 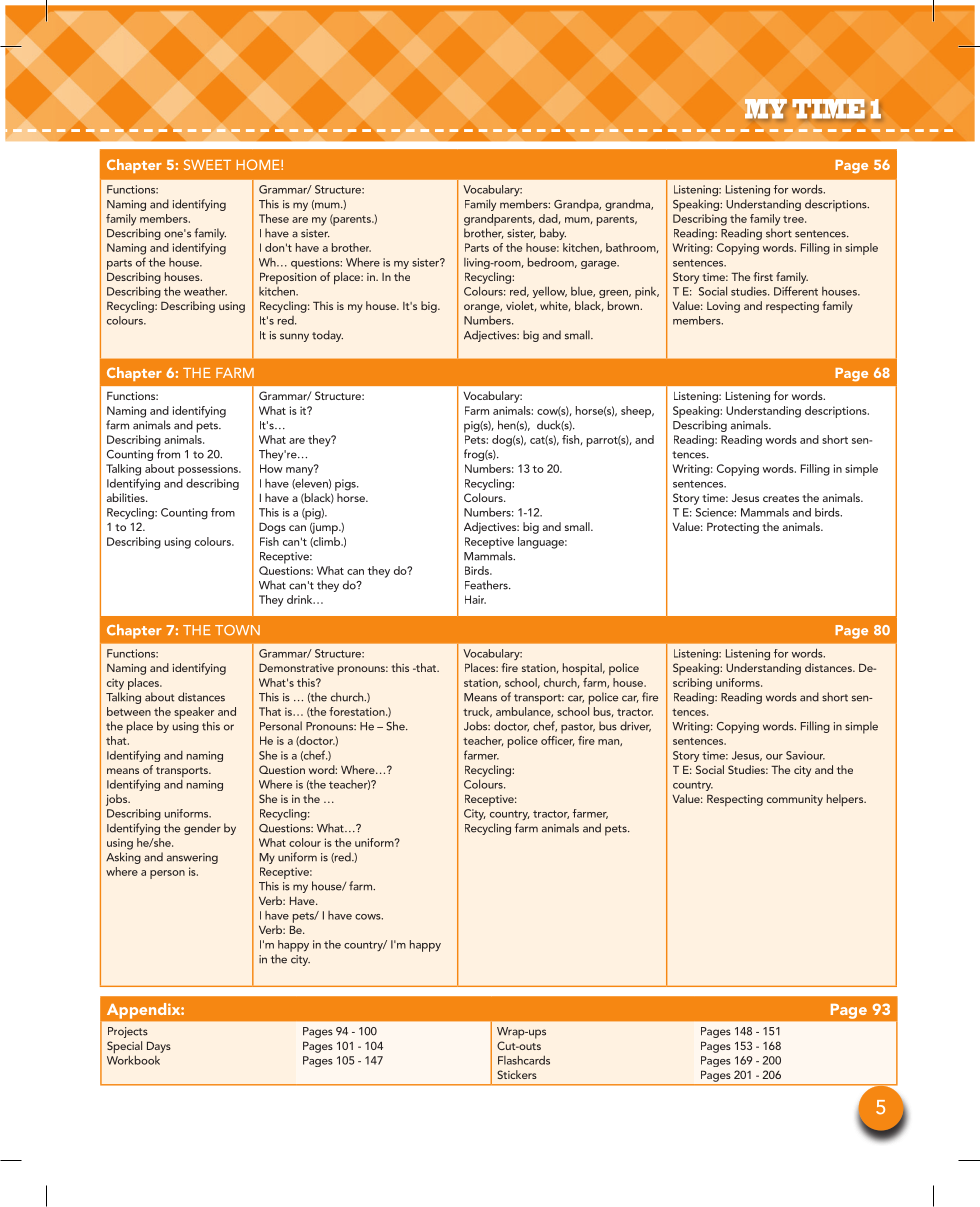 What do you see at coordinates (346, 485) in the page?
I see `pigs` at bounding box center [346, 485].
